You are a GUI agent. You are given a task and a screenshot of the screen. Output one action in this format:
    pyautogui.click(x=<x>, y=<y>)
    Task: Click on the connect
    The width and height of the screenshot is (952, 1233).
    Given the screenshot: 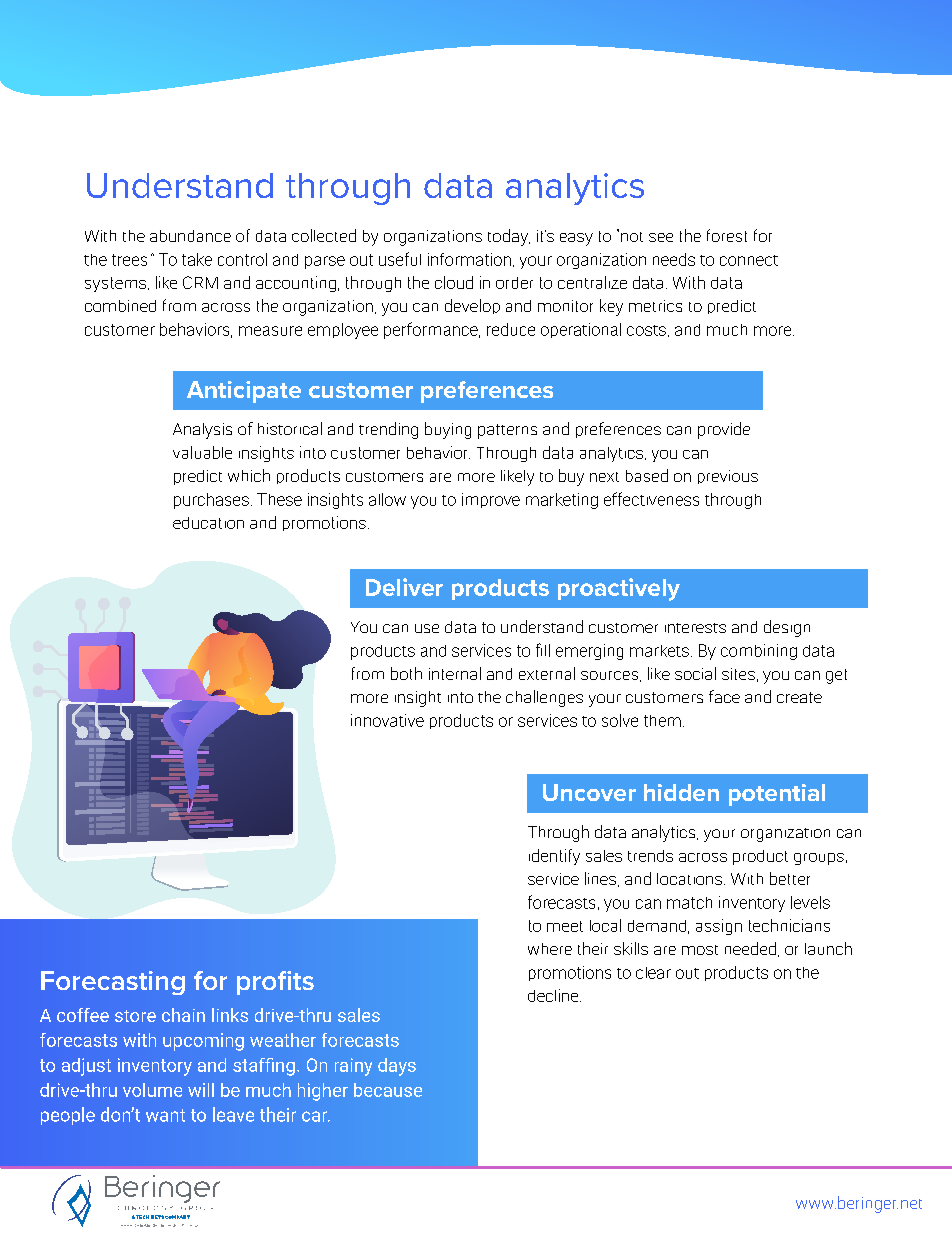 What is the action you would take?
    pyautogui.click(x=749, y=260)
